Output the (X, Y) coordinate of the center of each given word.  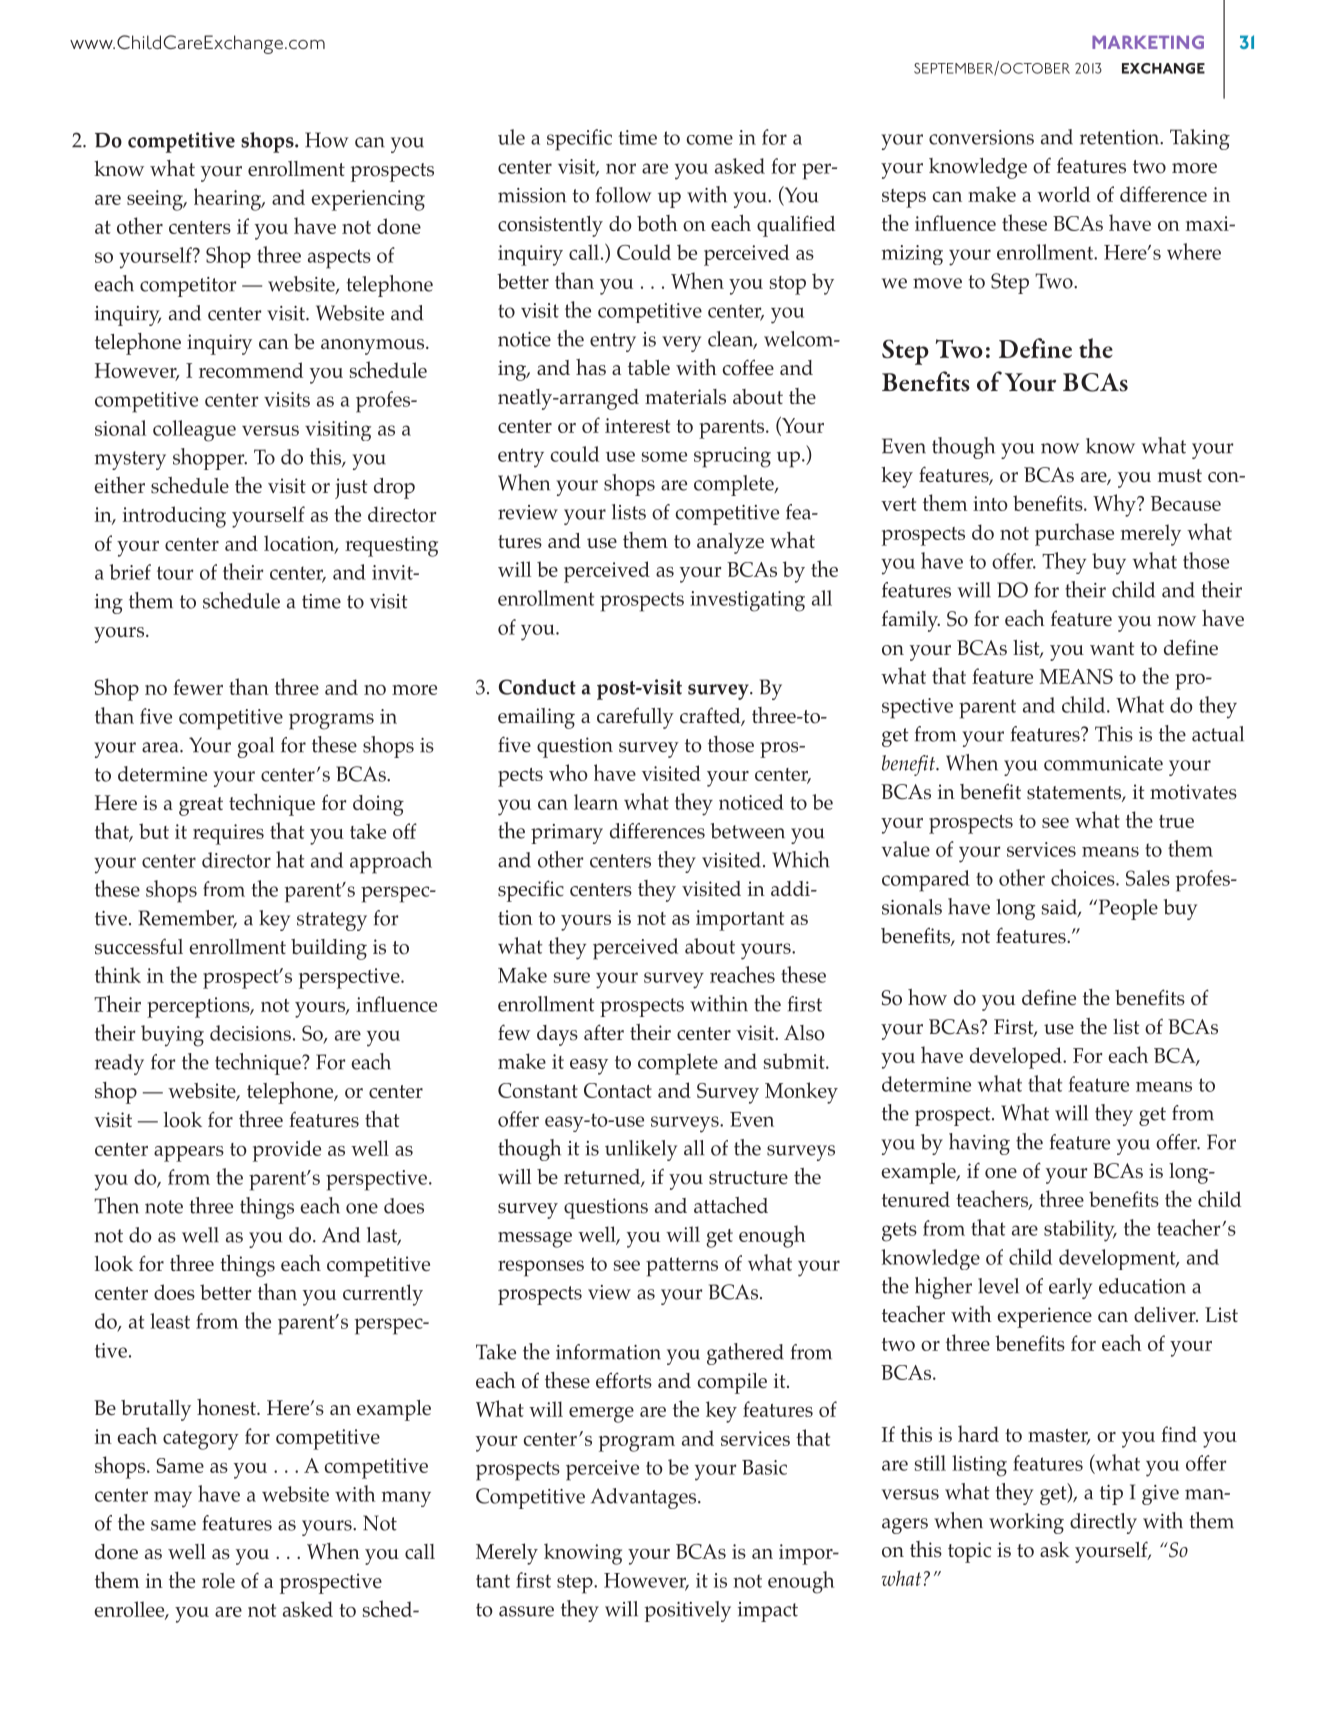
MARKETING (1148, 42)
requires (228, 834)
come (710, 140)
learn (596, 802)
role (218, 1581)
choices (1084, 877)
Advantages (645, 1498)
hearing (229, 199)
